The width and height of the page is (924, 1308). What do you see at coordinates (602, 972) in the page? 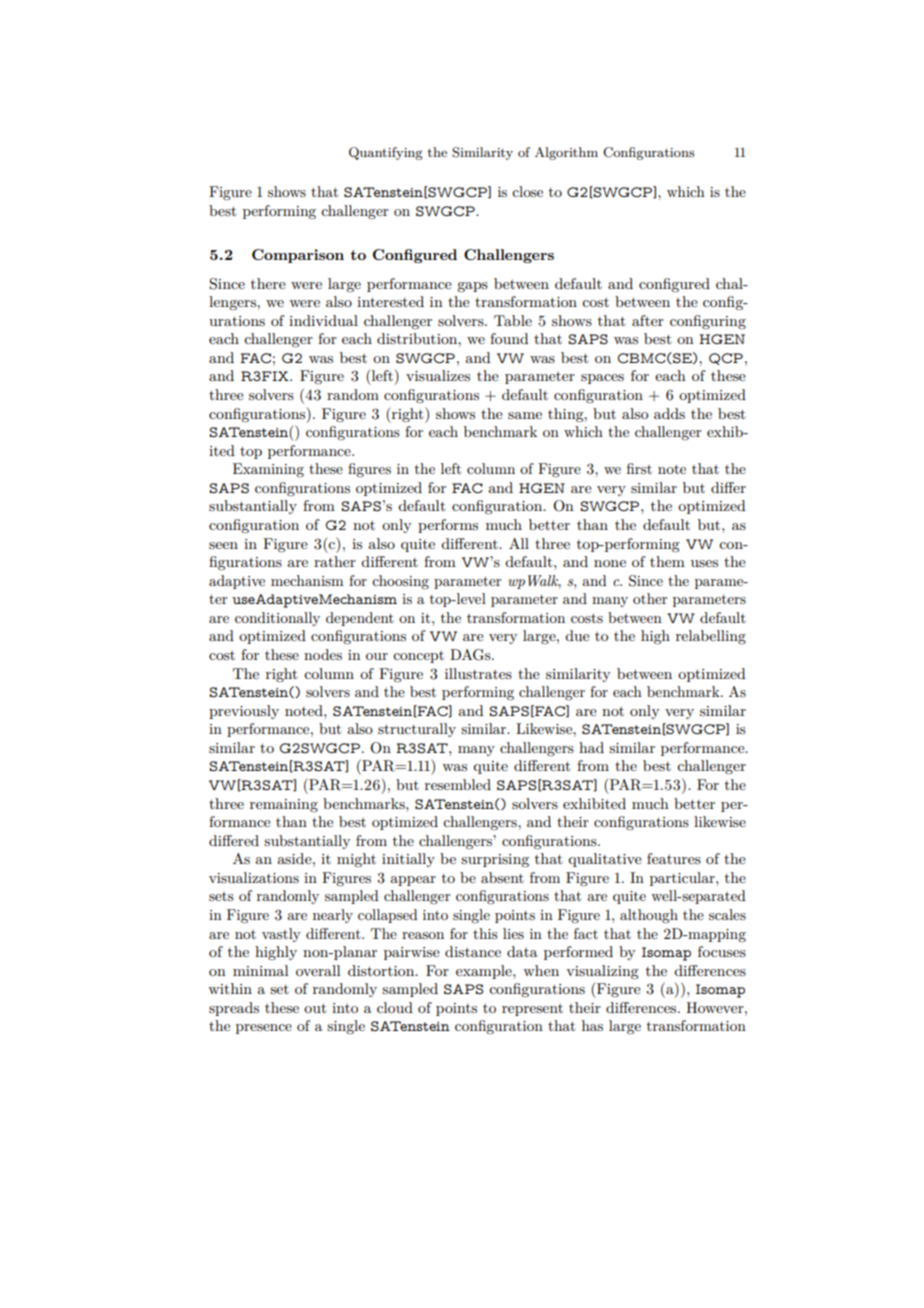
I see `visualizing` at bounding box center [602, 972].
